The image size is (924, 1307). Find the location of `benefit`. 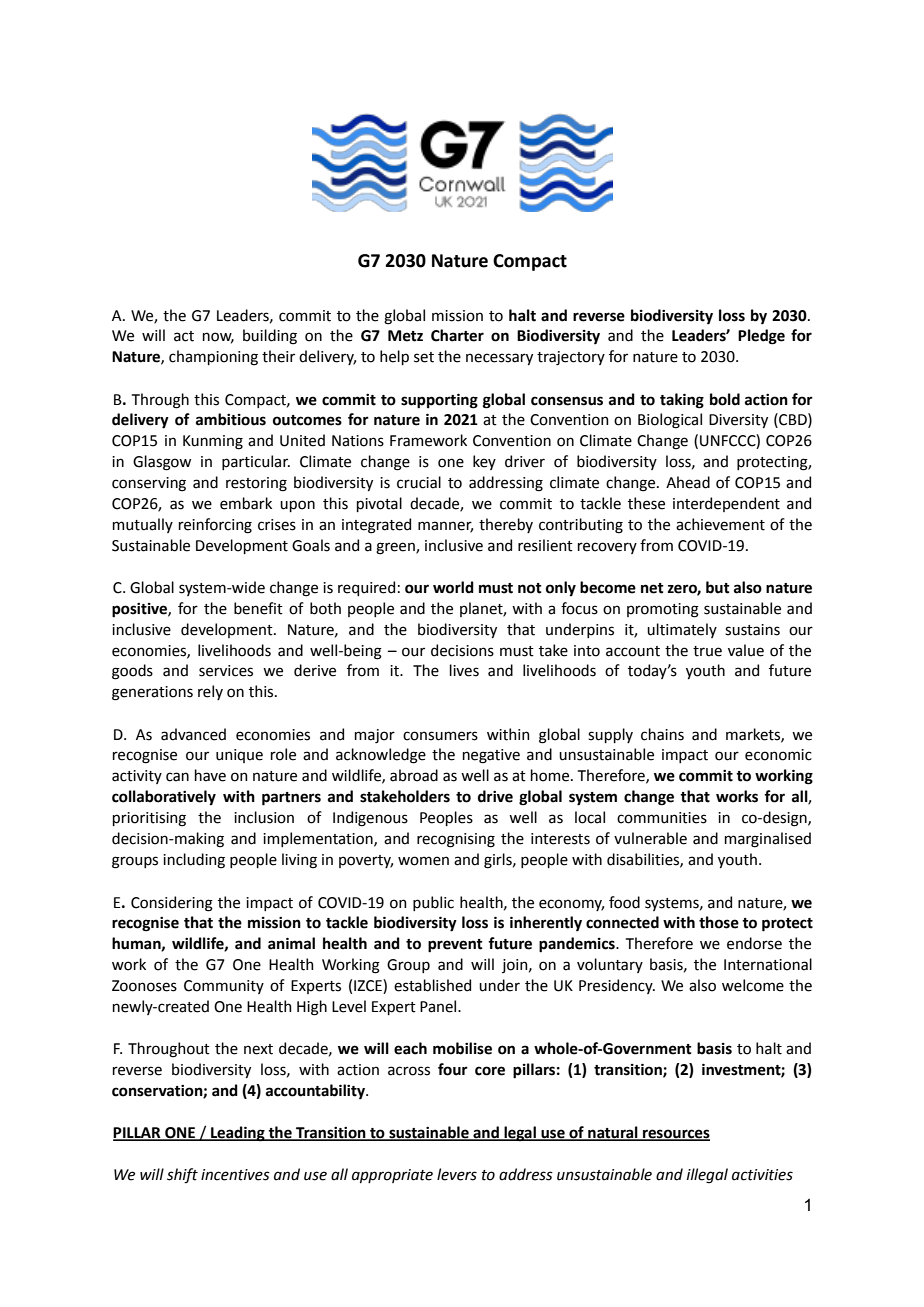

benefit is located at coordinates (258, 608).
